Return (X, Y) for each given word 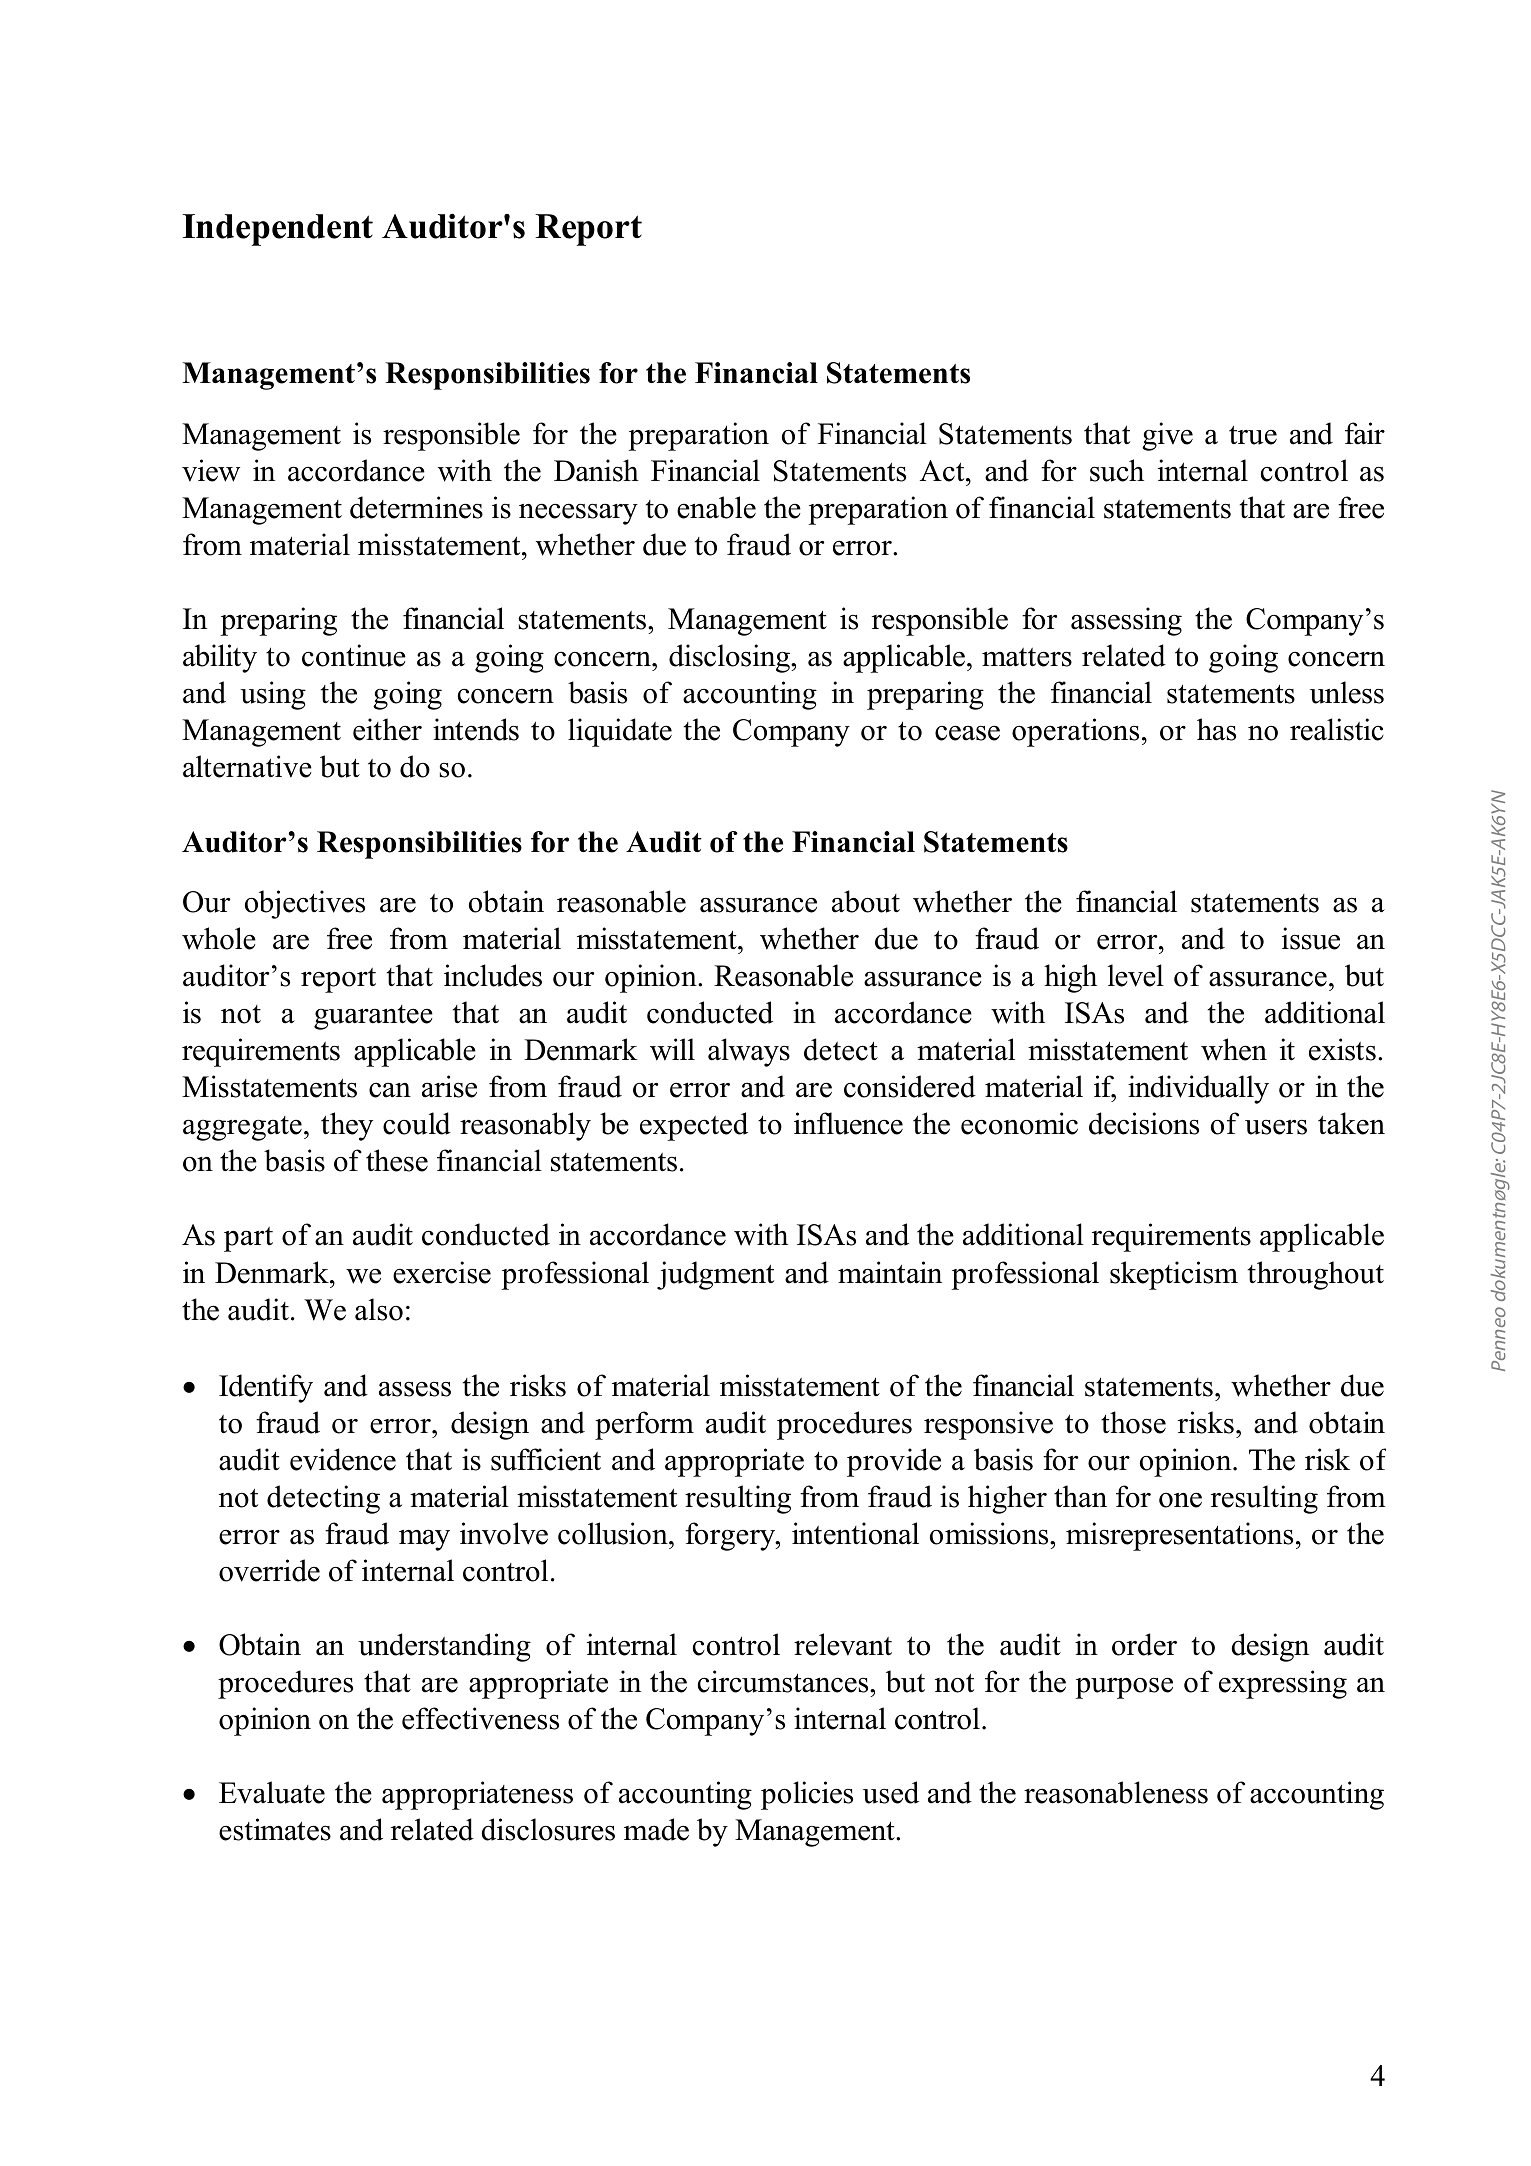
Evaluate (272, 1792)
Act (943, 471)
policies (807, 1795)
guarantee (373, 1017)
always (749, 1052)
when (1234, 1049)
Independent (278, 230)
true (1253, 435)
